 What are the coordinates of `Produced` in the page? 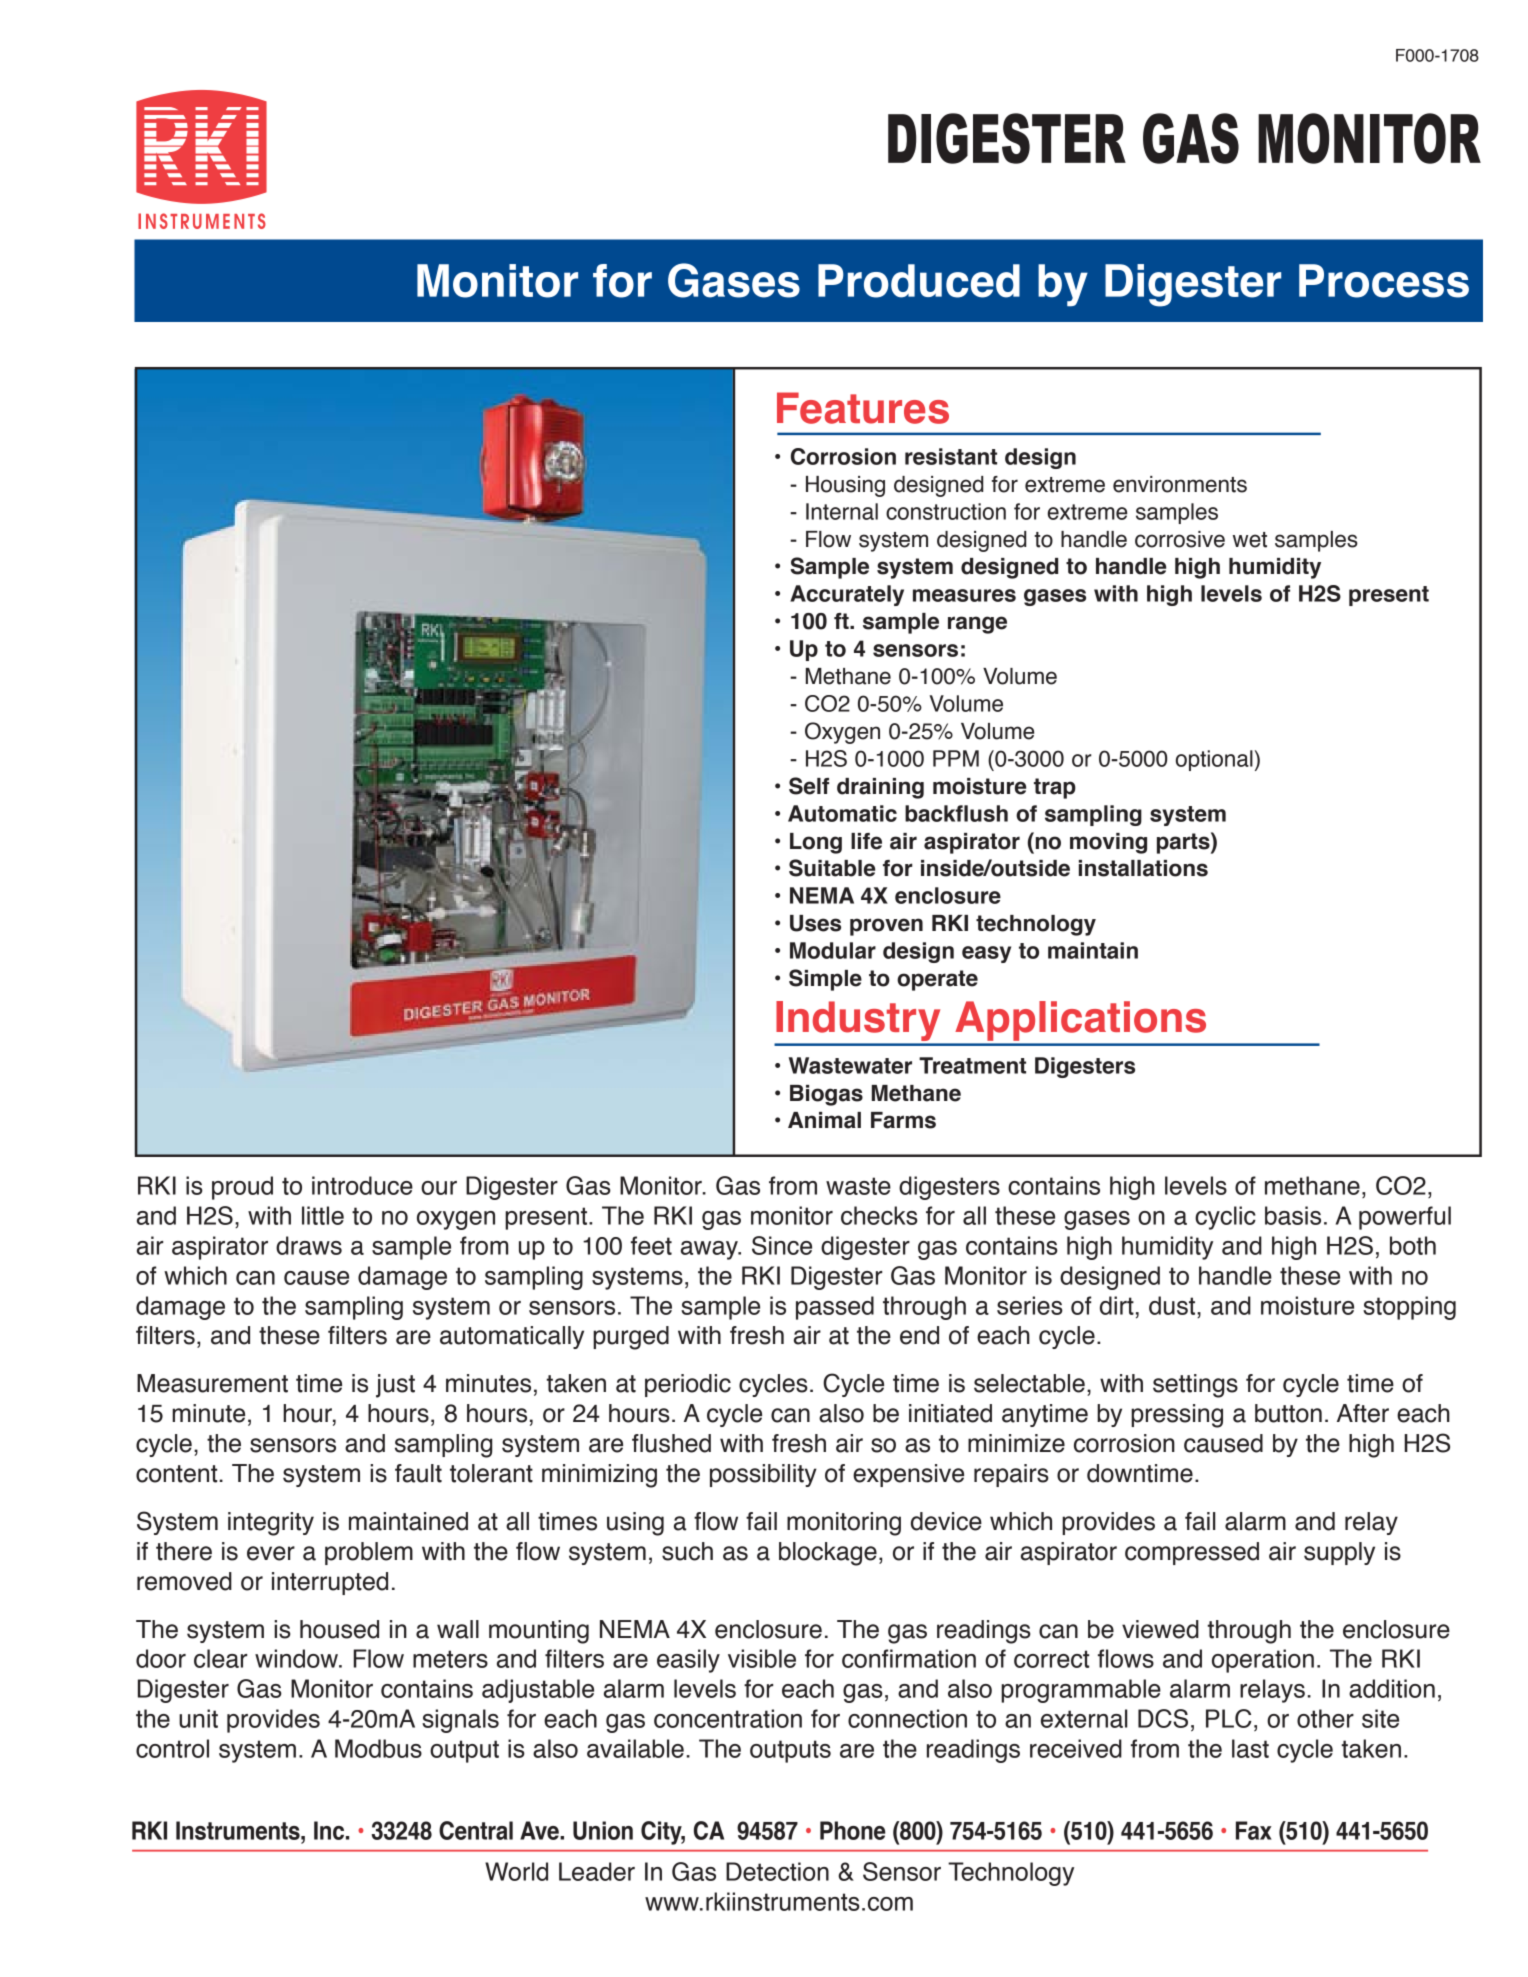 It's located at (919, 281).
